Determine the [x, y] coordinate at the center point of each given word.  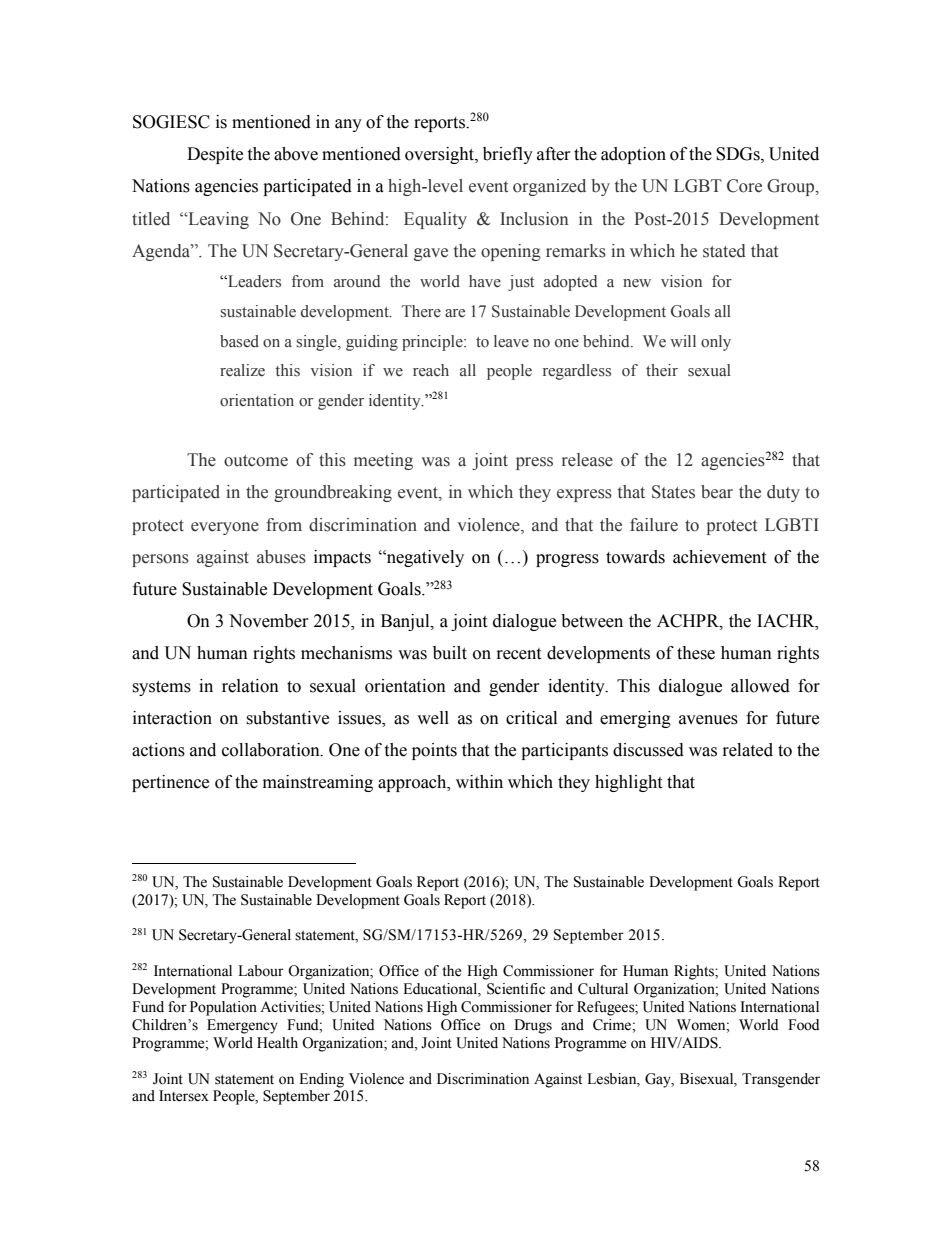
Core [744, 186]
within [479, 782]
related [748, 750]
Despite [215, 155]
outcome [256, 461]
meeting [383, 461]
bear [717, 492]
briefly [508, 155]
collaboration [272, 750]
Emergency [242, 1026]
